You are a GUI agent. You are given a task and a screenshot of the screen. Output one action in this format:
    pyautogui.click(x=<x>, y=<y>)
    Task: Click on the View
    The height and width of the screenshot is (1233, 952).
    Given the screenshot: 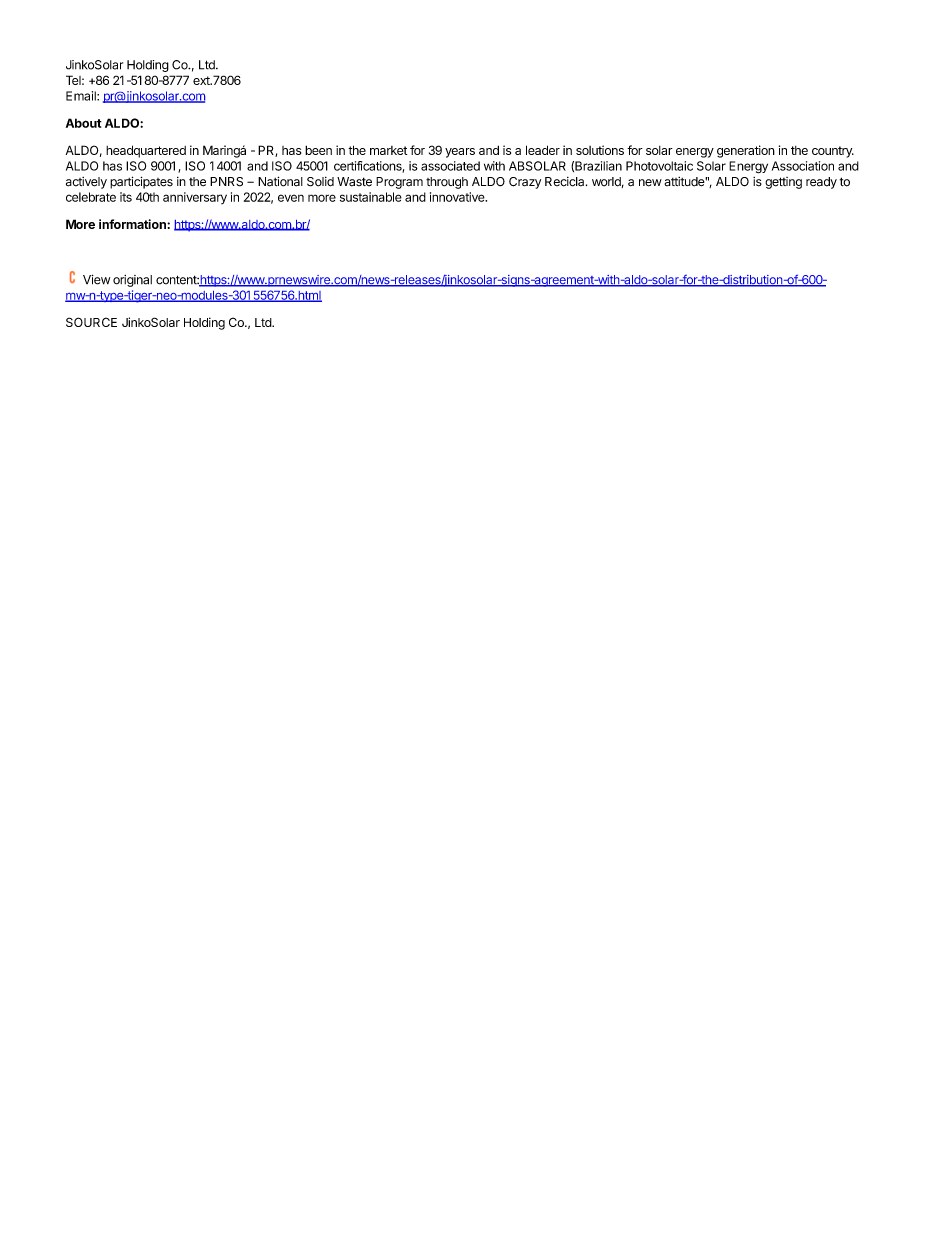 What is the action you would take?
    pyautogui.click(x=96, y=279)
